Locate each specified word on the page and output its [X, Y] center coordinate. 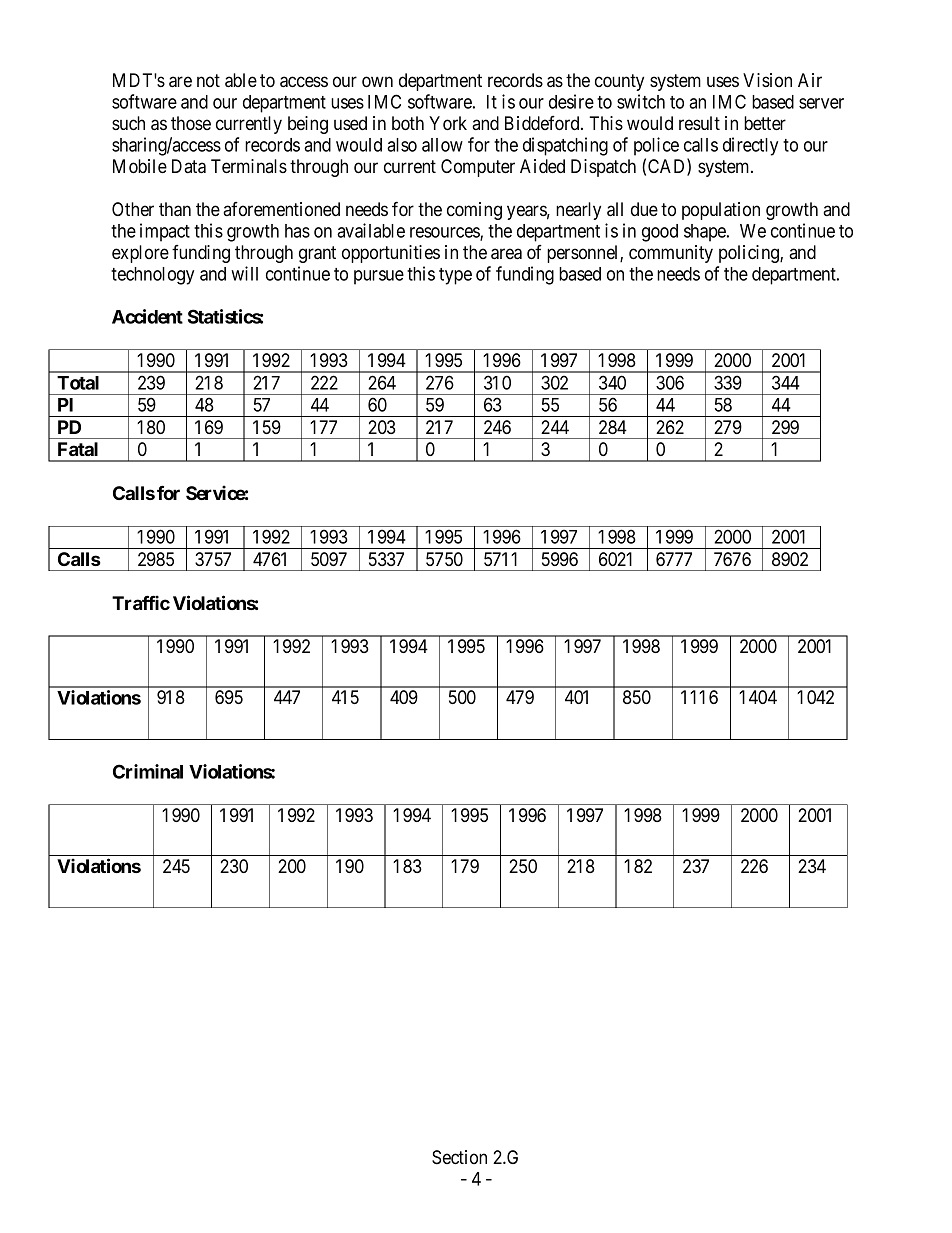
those [191, 123]
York [448, 123]
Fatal [78, 449]
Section [459, 1157]
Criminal [148, 771]
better [765, 123]
